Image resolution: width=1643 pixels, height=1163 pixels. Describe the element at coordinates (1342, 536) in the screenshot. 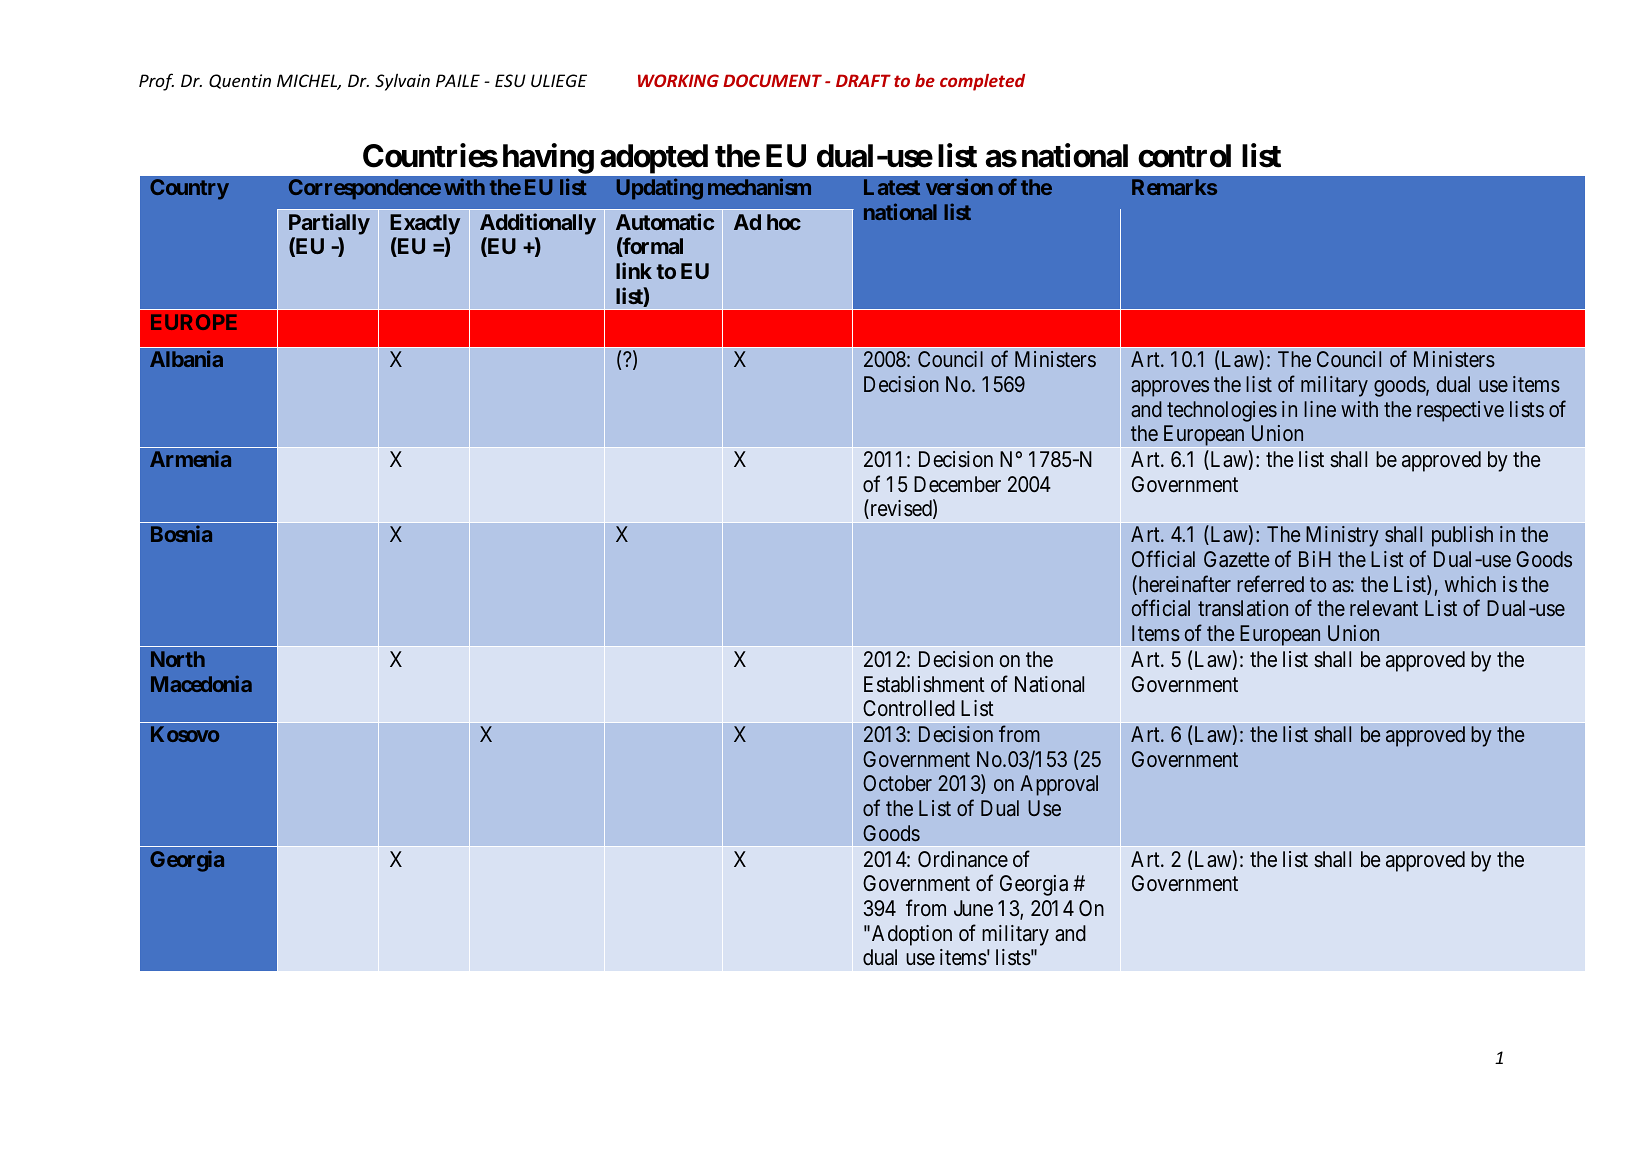

I see `Ministry` at that location.
